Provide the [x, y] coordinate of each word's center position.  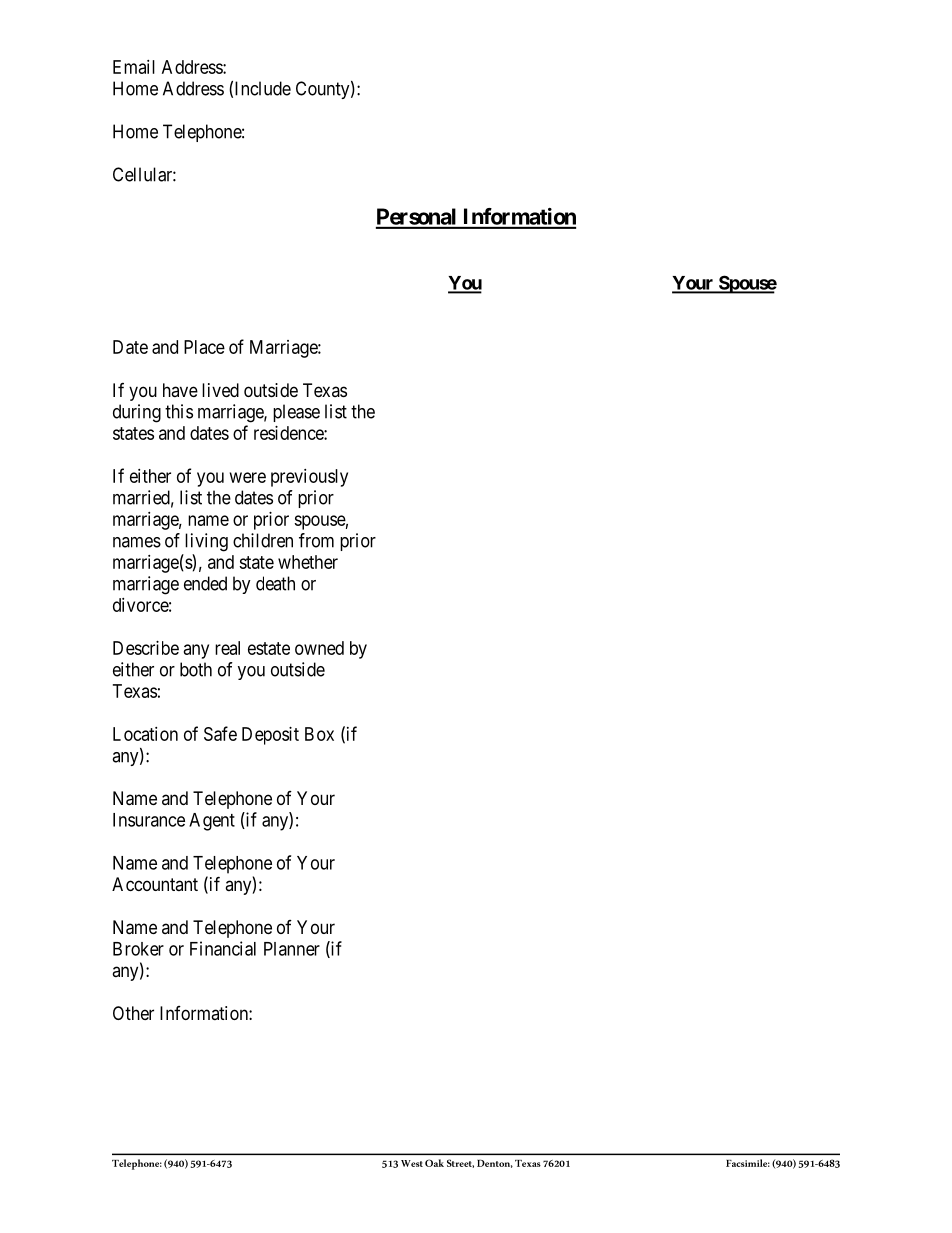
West [412, 1163]
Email [134, 67]
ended [205, 583]
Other [133, 1013]
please [296, 413]
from [316, 540]
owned [319, 648]
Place [204, 347]
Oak [434, 1163]
